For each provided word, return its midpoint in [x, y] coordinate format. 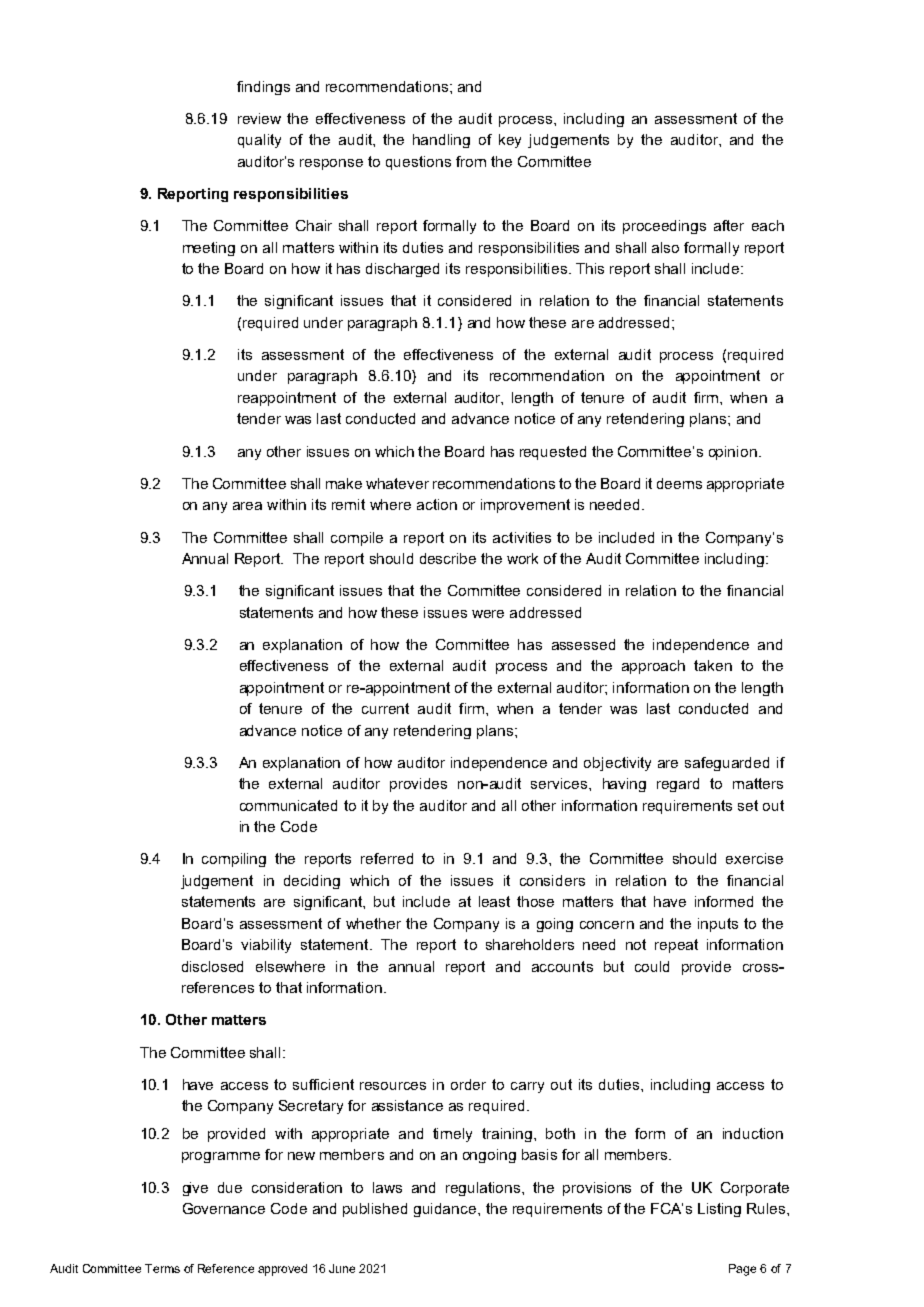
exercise [754, 858]
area [247, 506]
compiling [234, 860]
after [729, 225]
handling [441, 141]
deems [679, 483]
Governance [224, 1208]
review [259, 118]
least [494, 901]
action [437, 504]
